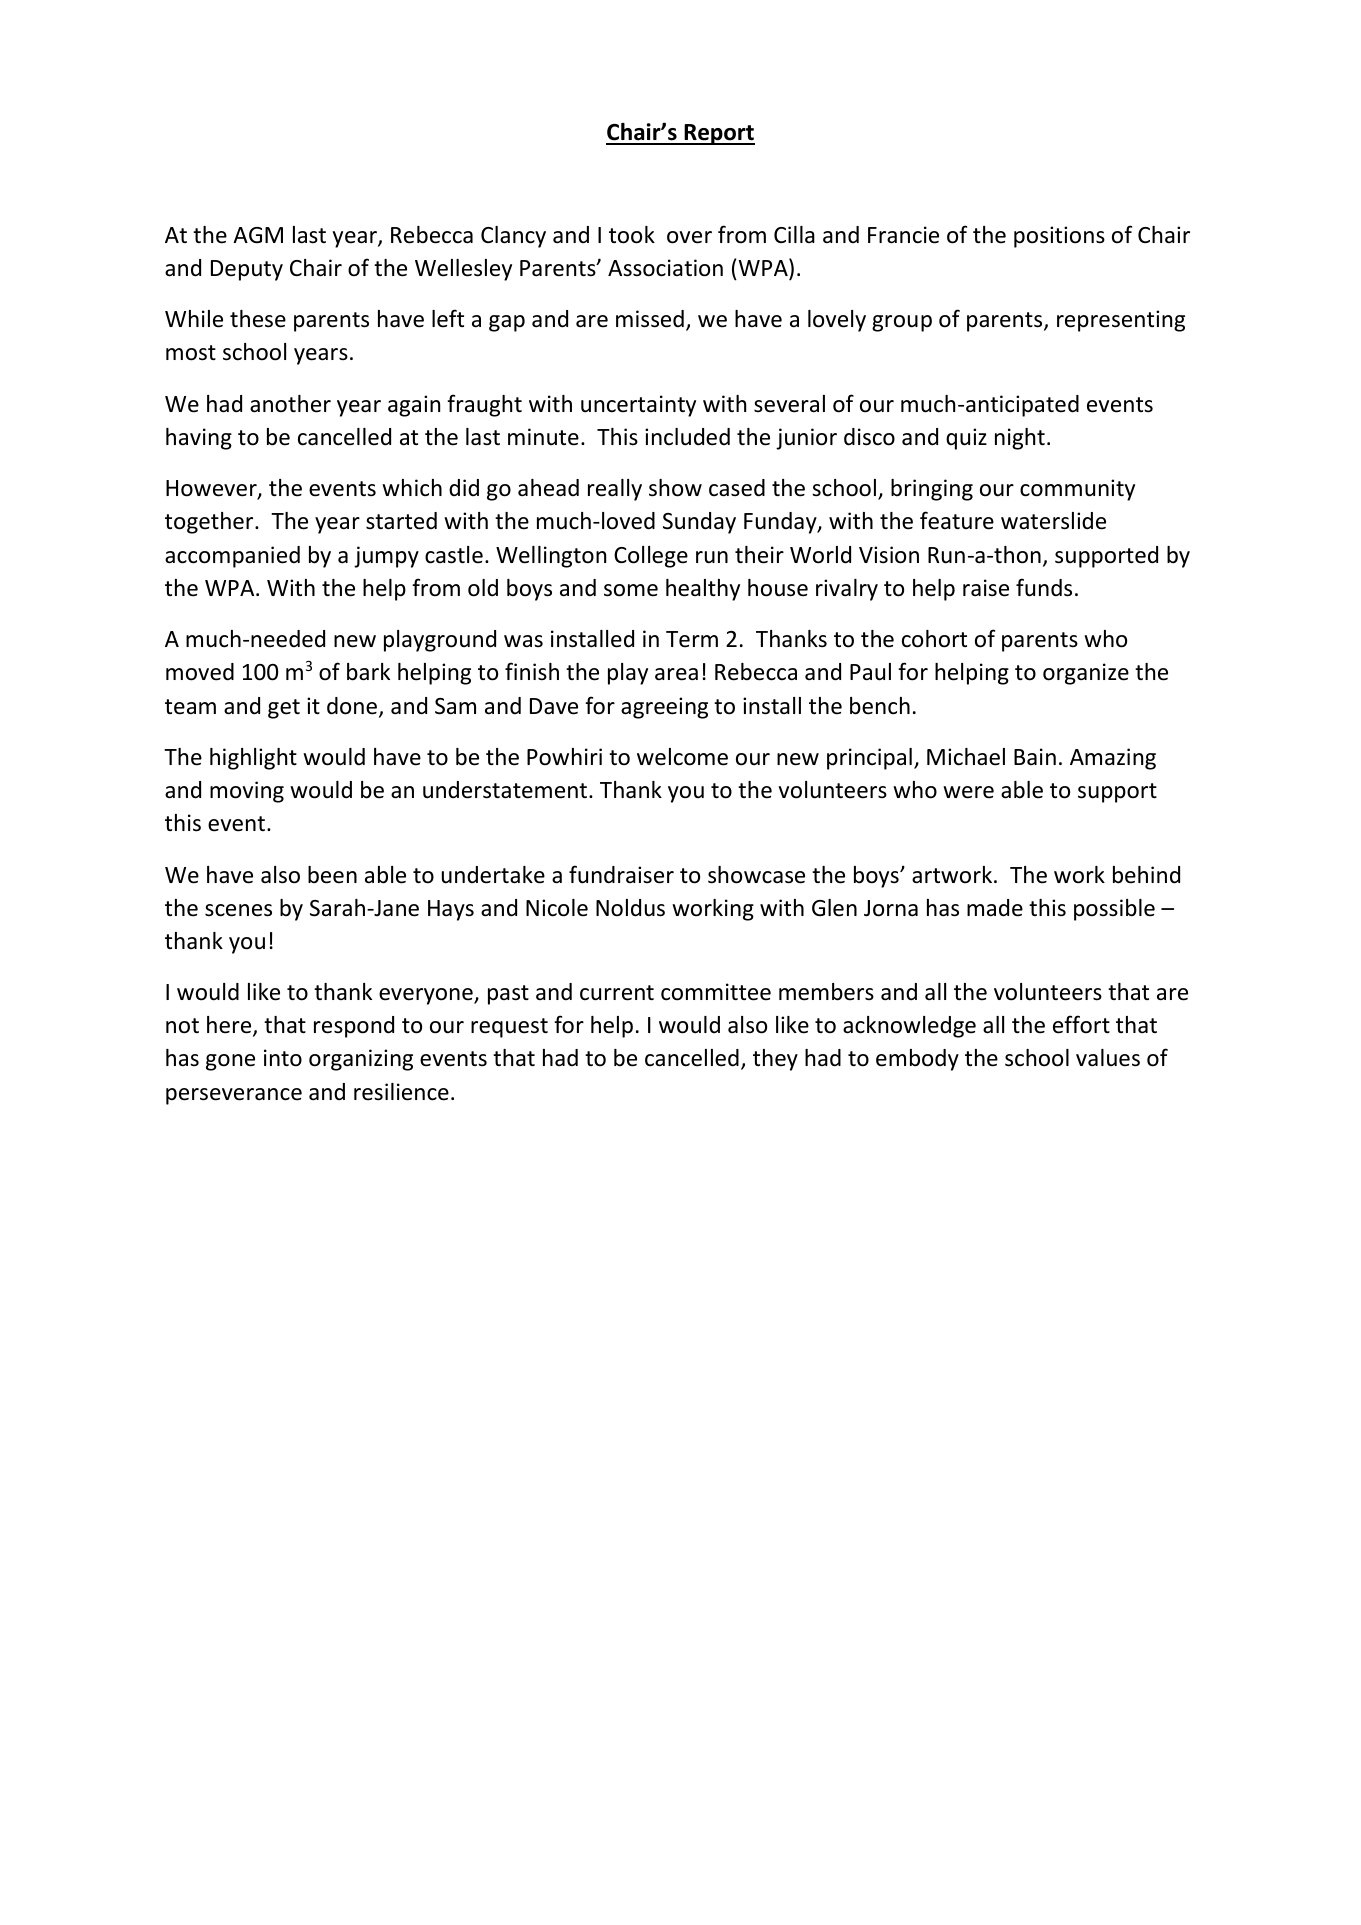  What do you see at coordinates (290, 404) in the image?
I see `another` at bounding box center [290, 404].
